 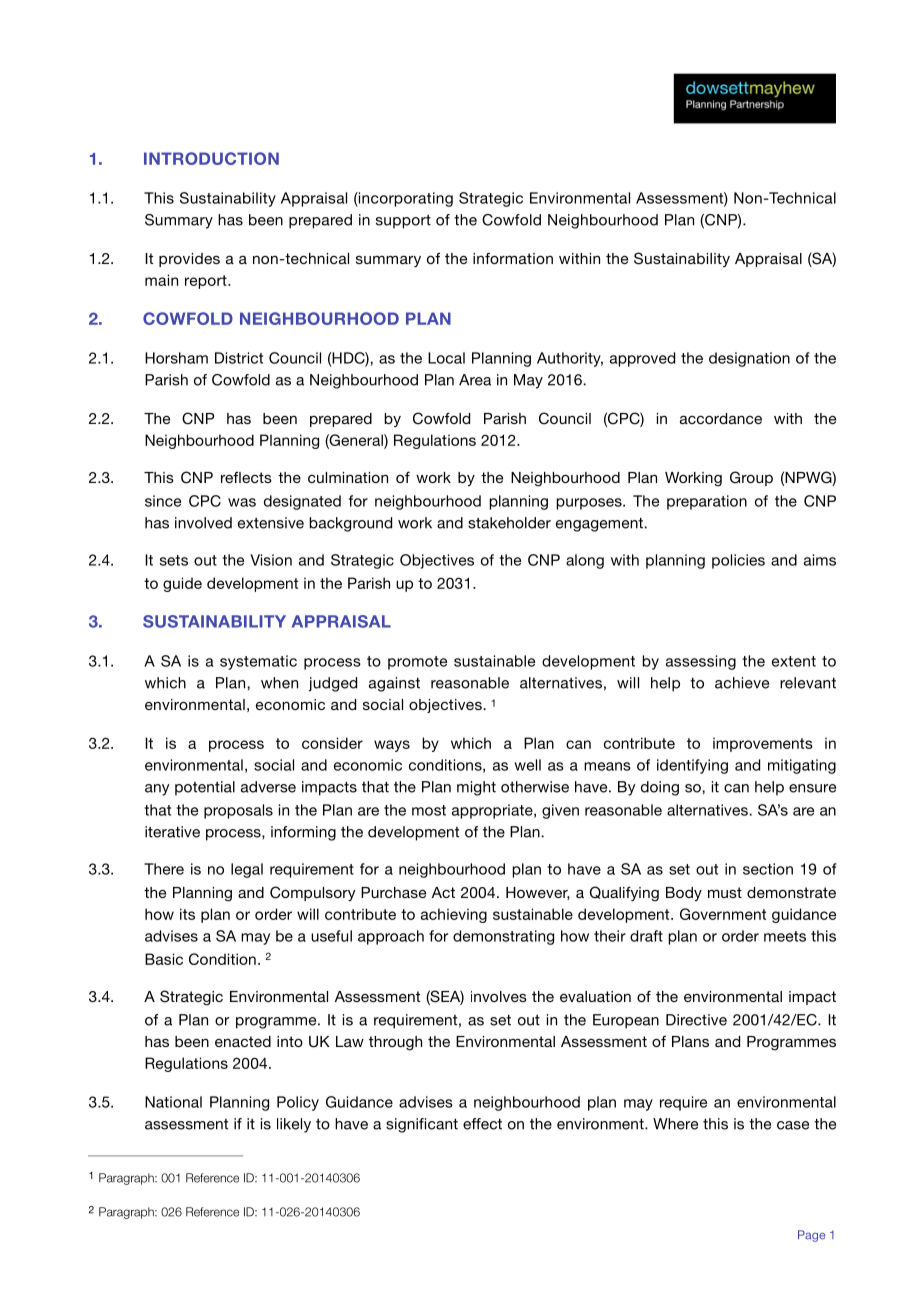 I want to click on might, so click(x=476, y=788).
